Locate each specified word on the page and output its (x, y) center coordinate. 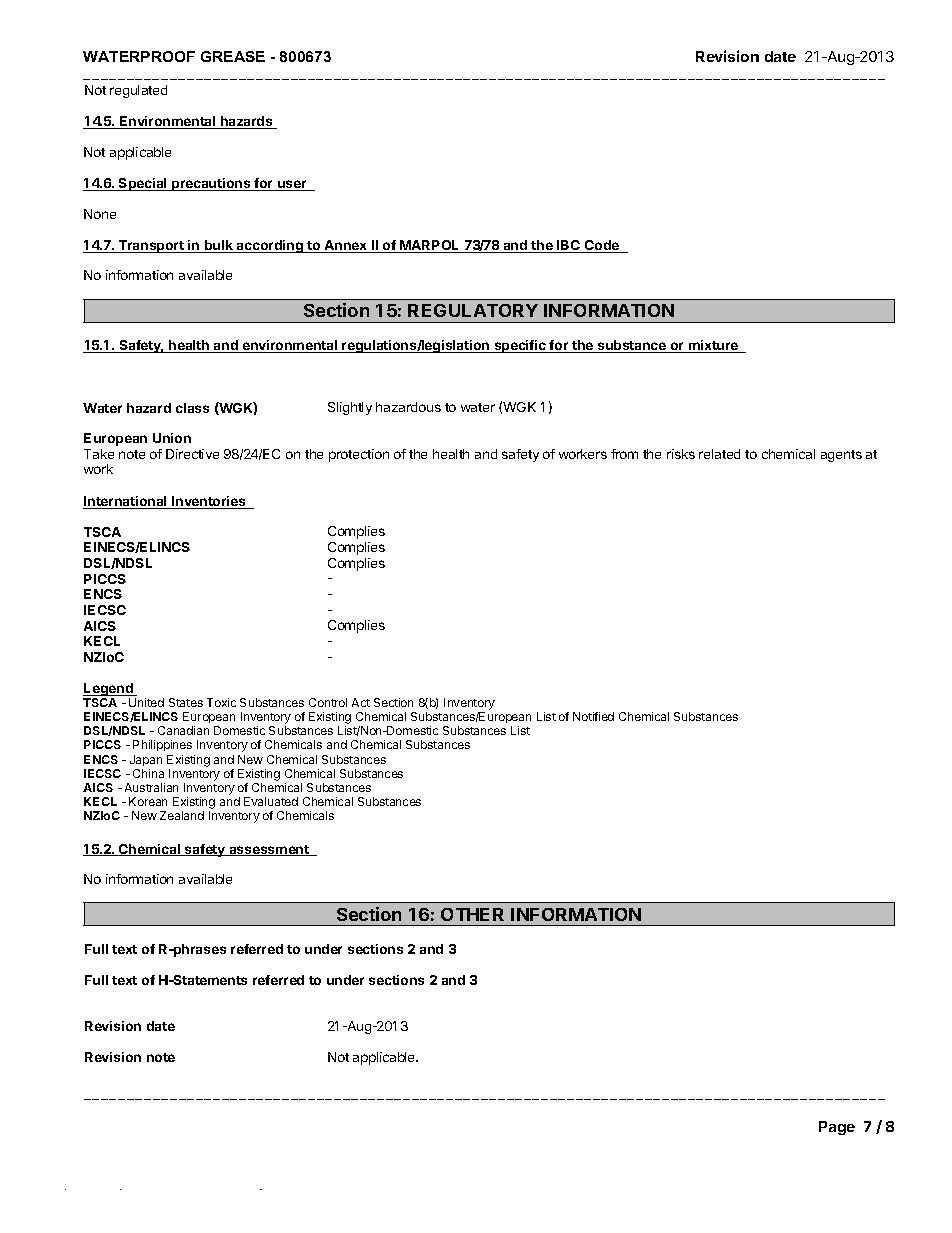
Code (602, 246)
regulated (138, 91)
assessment (269, 850)
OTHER (472, 914)
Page (837, 1128)
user (292, 185)
